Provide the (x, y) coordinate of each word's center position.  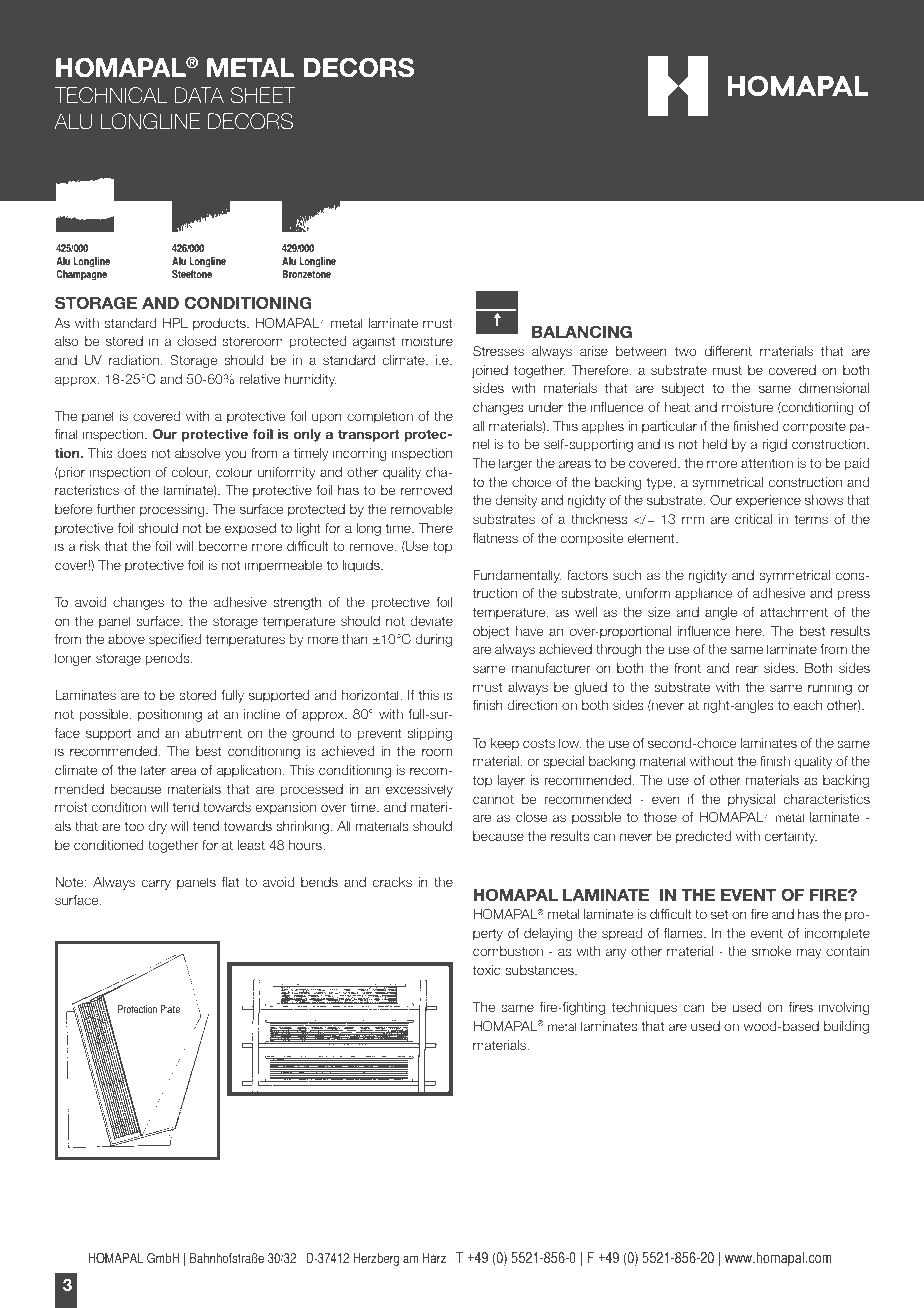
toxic (487, 970)
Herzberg (376, 1259)
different (728, 351)
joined (490, 371)
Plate (170, 1009)
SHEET (263, 95)
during (433, 640)
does (132, 453)
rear (747, 669)
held (714, 444)
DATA (199, 95)
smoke (771, 951)
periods (169, 659)
